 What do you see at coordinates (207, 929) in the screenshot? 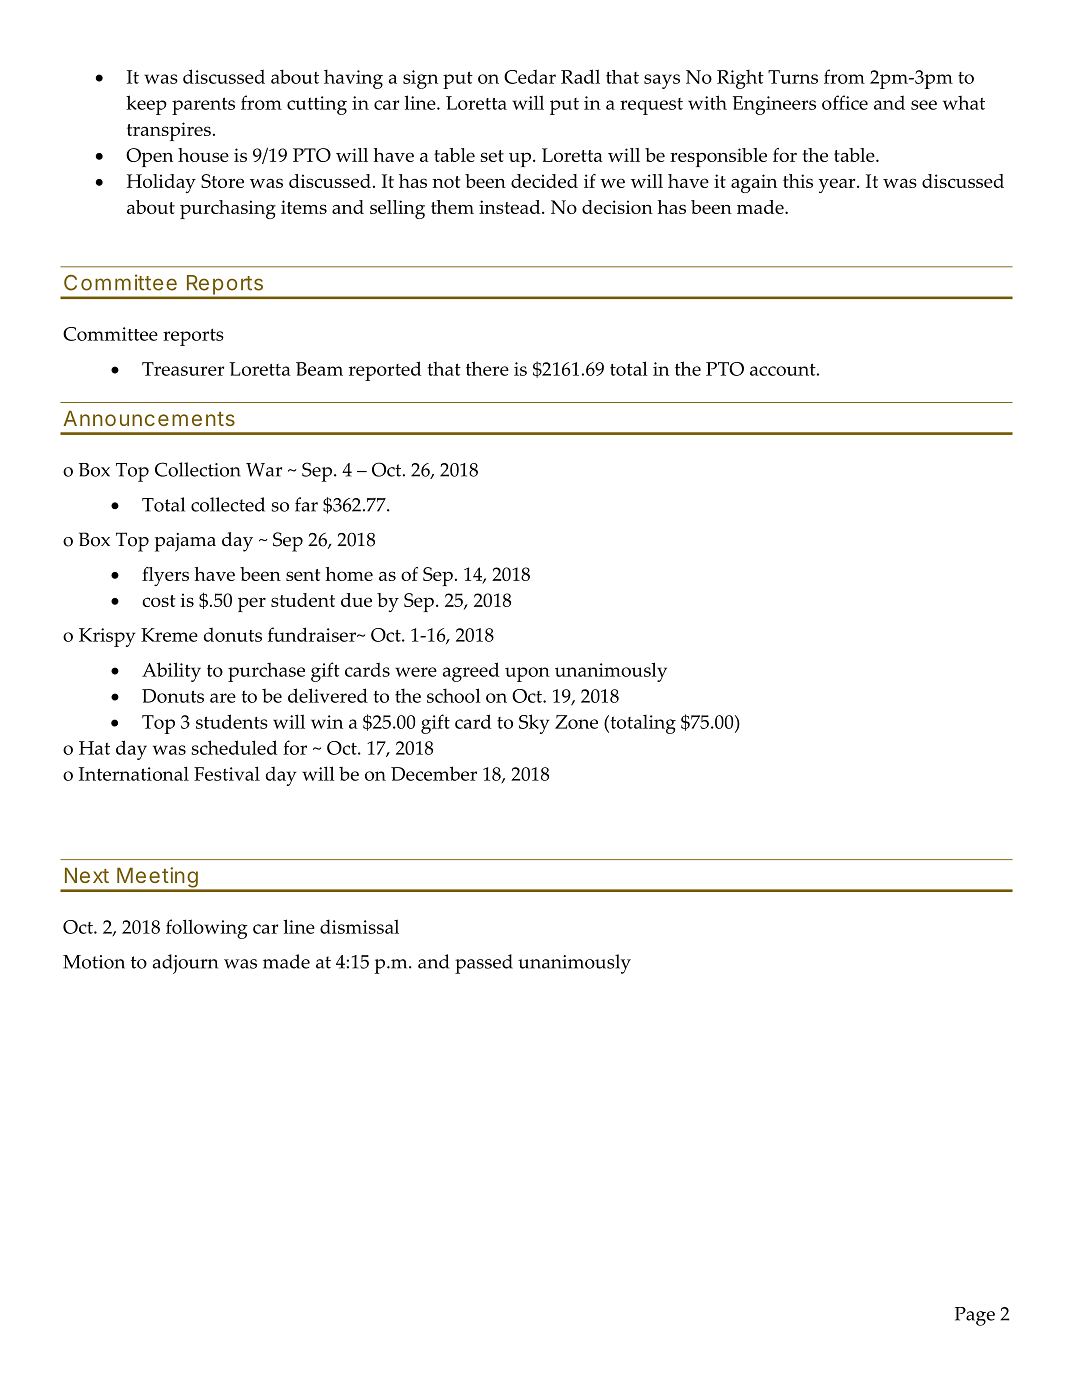
I see `following` at bounding box center [207, 929].
